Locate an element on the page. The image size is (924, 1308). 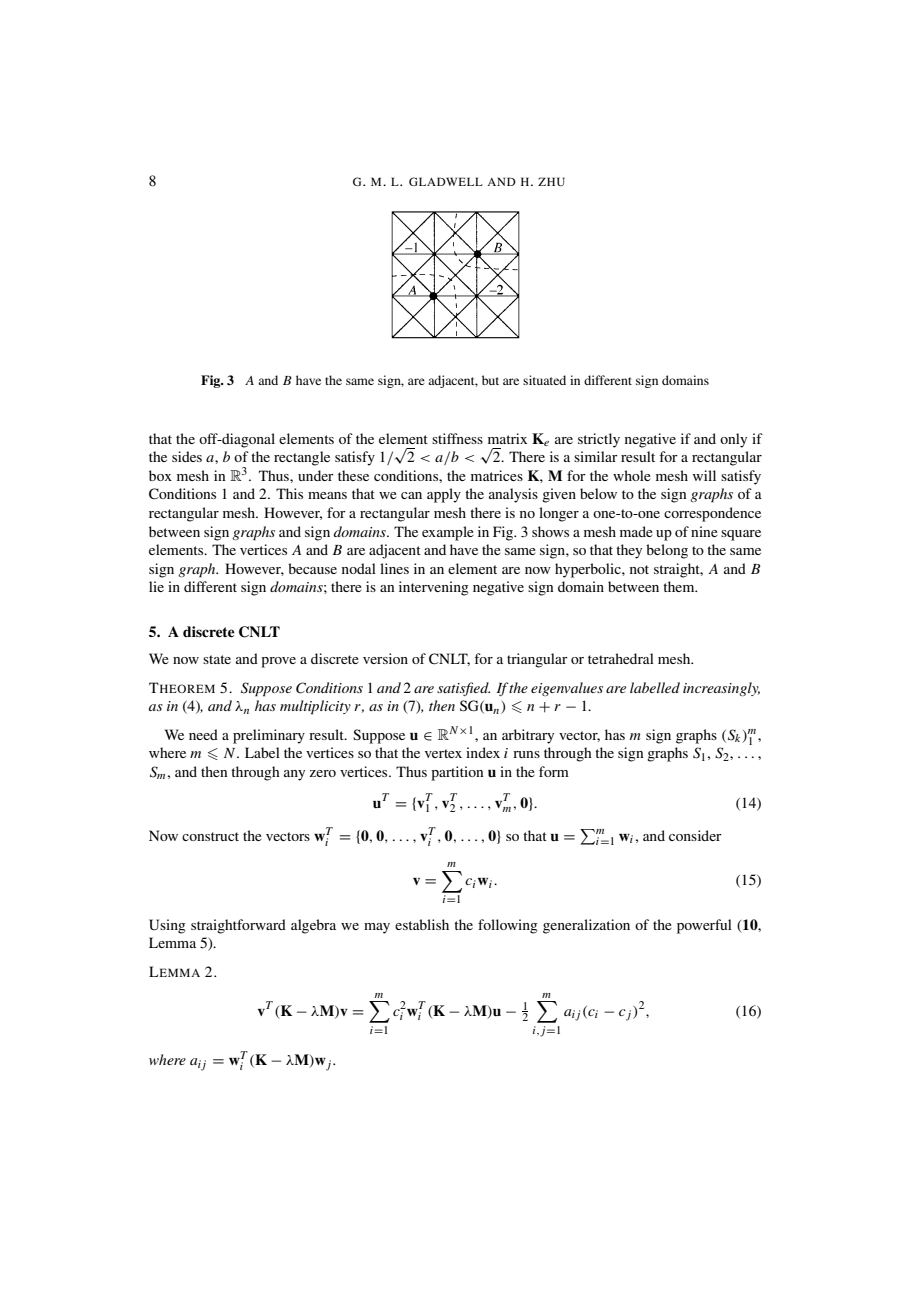
GLADWELL is located at coordinates (446, 181).
